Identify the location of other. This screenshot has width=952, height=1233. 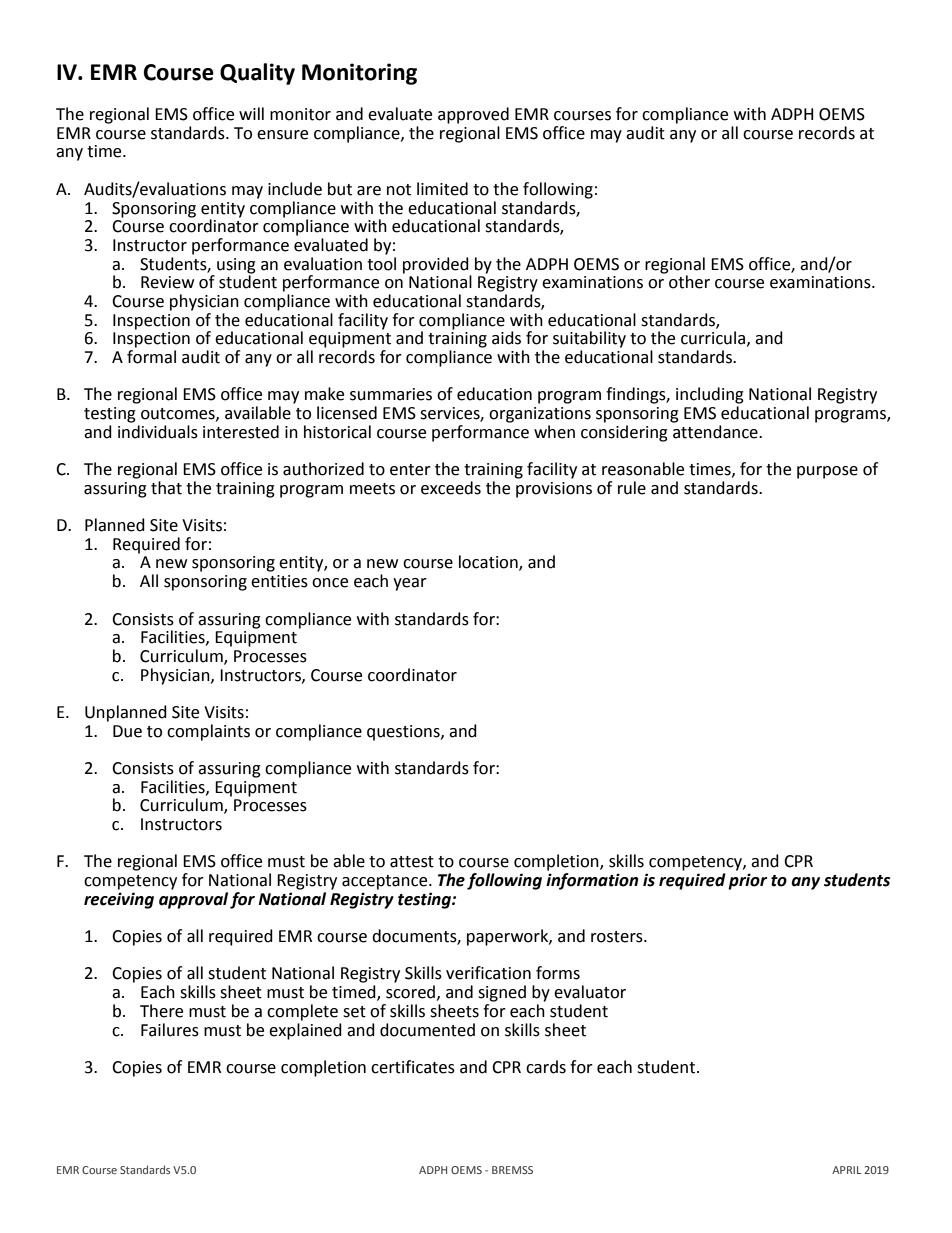
(689, 282).
